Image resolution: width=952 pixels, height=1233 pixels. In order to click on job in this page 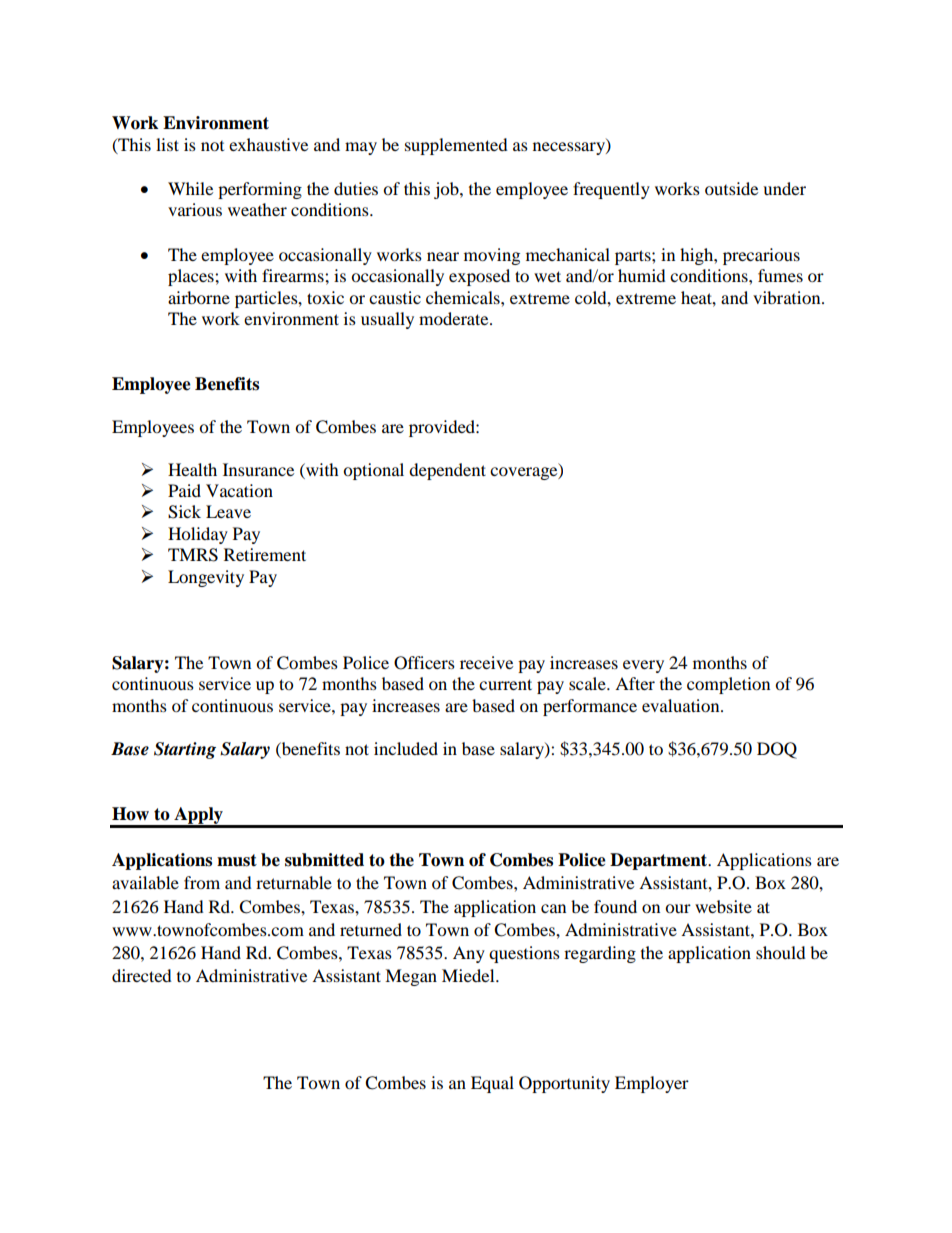, I will do `click(447, 190)`.
